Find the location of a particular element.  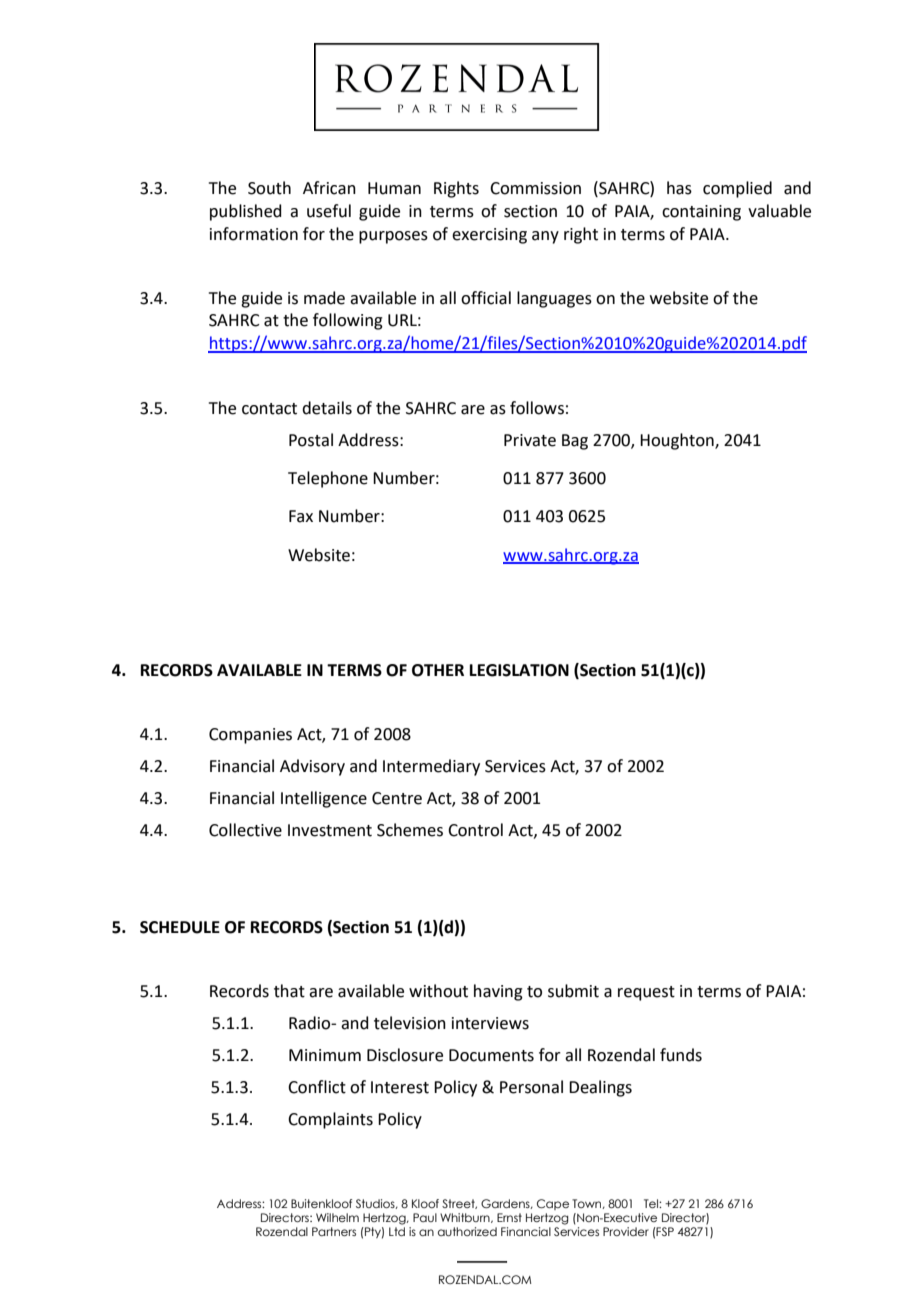

request is located at coordinates (646, 993).
